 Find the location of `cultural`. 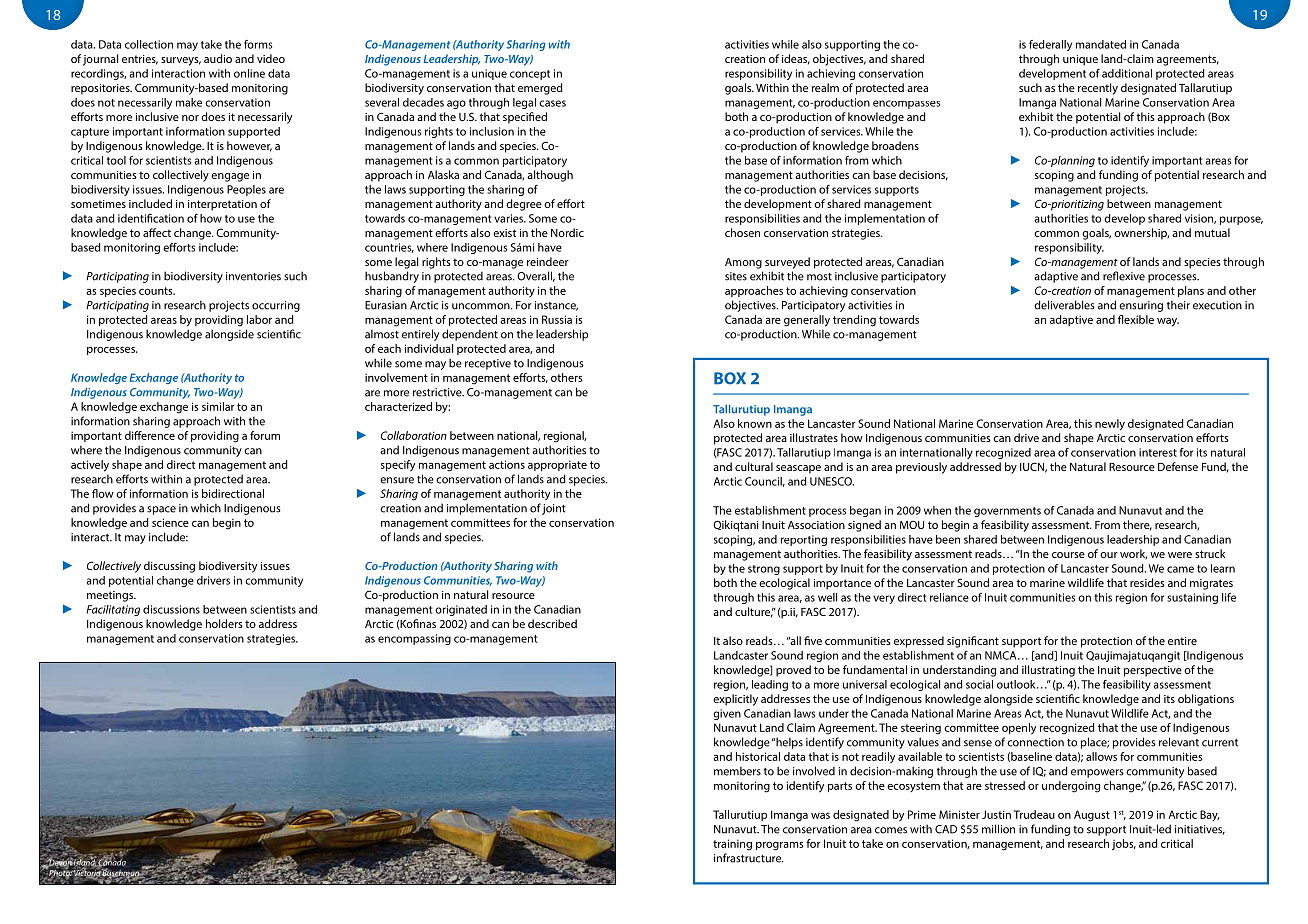

cultural is located at coordinates (754, 466).
